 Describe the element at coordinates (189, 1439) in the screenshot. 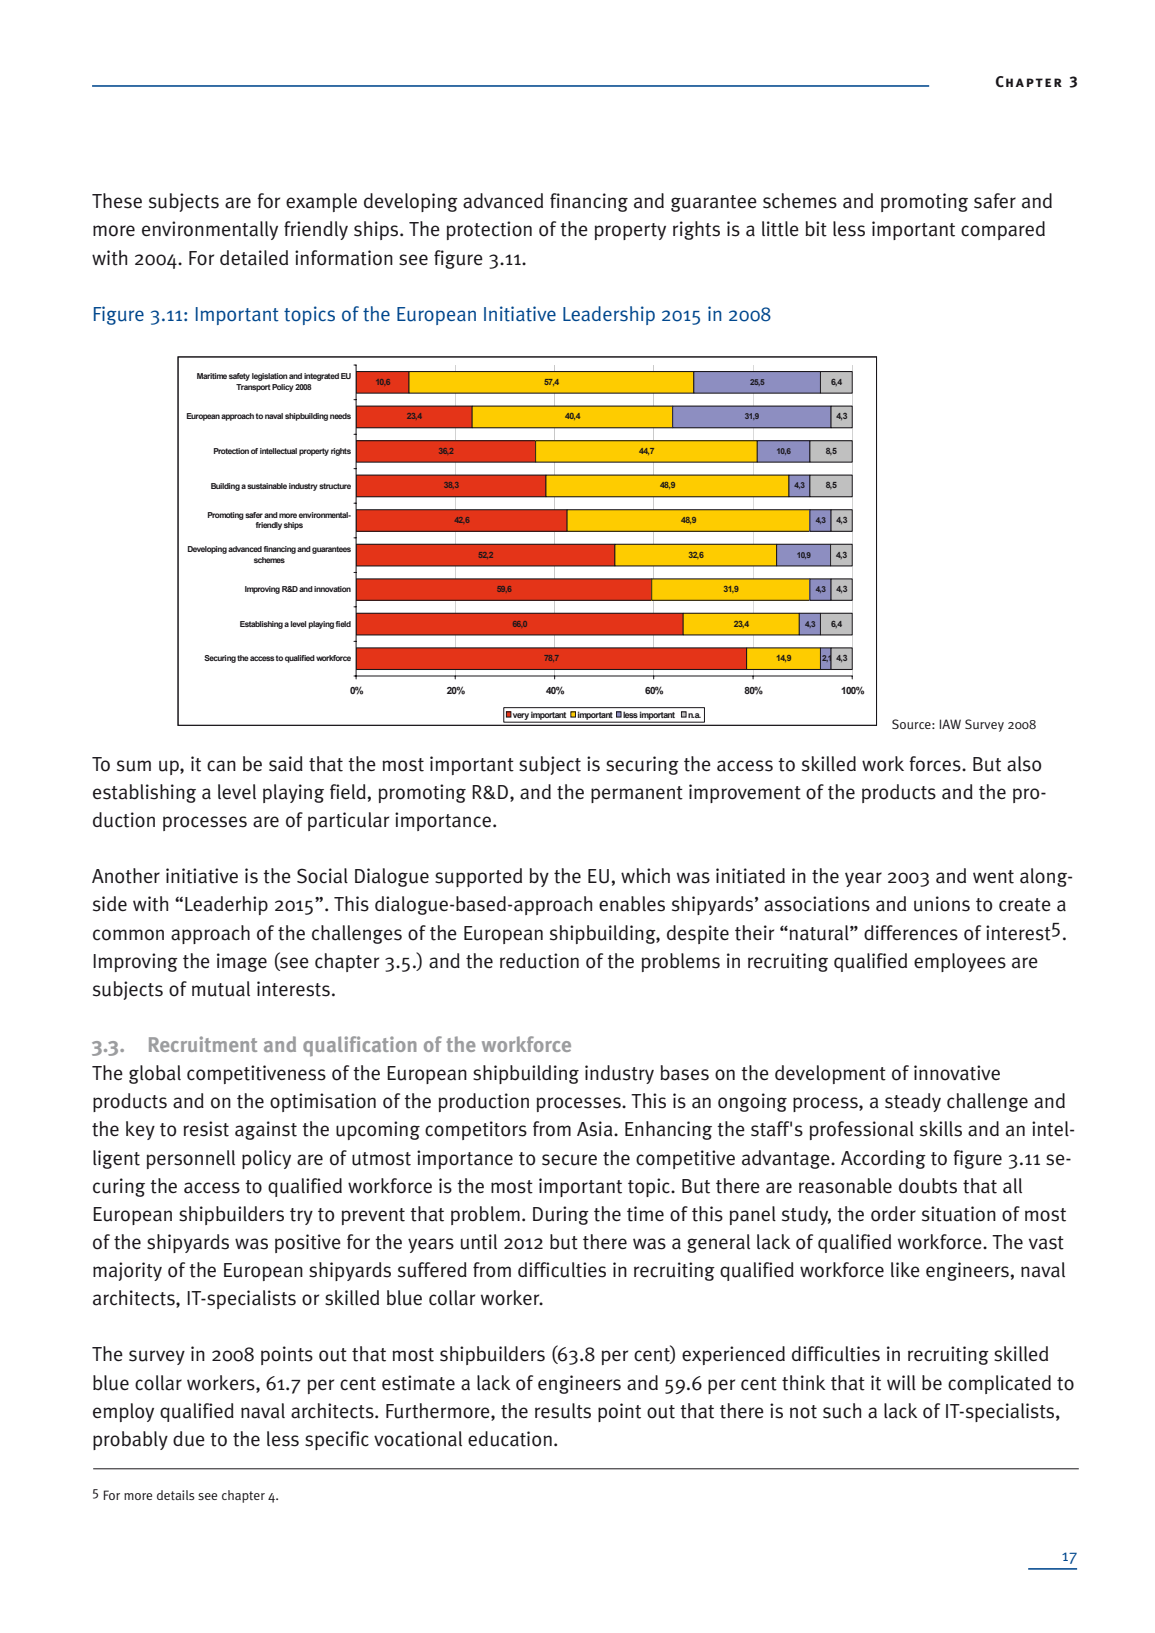

I see `due` at that location.
